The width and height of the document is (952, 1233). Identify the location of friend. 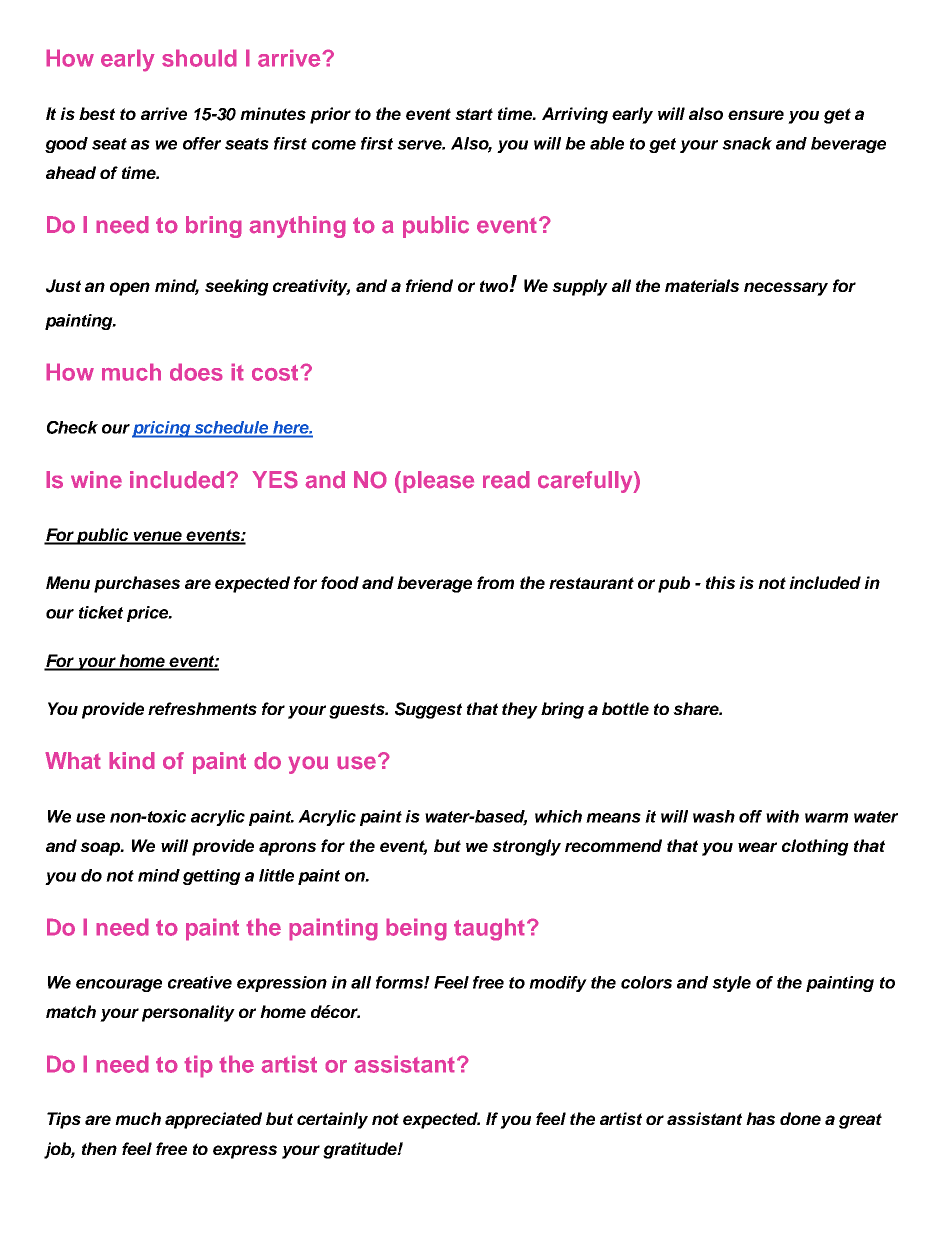
(429, 285).
